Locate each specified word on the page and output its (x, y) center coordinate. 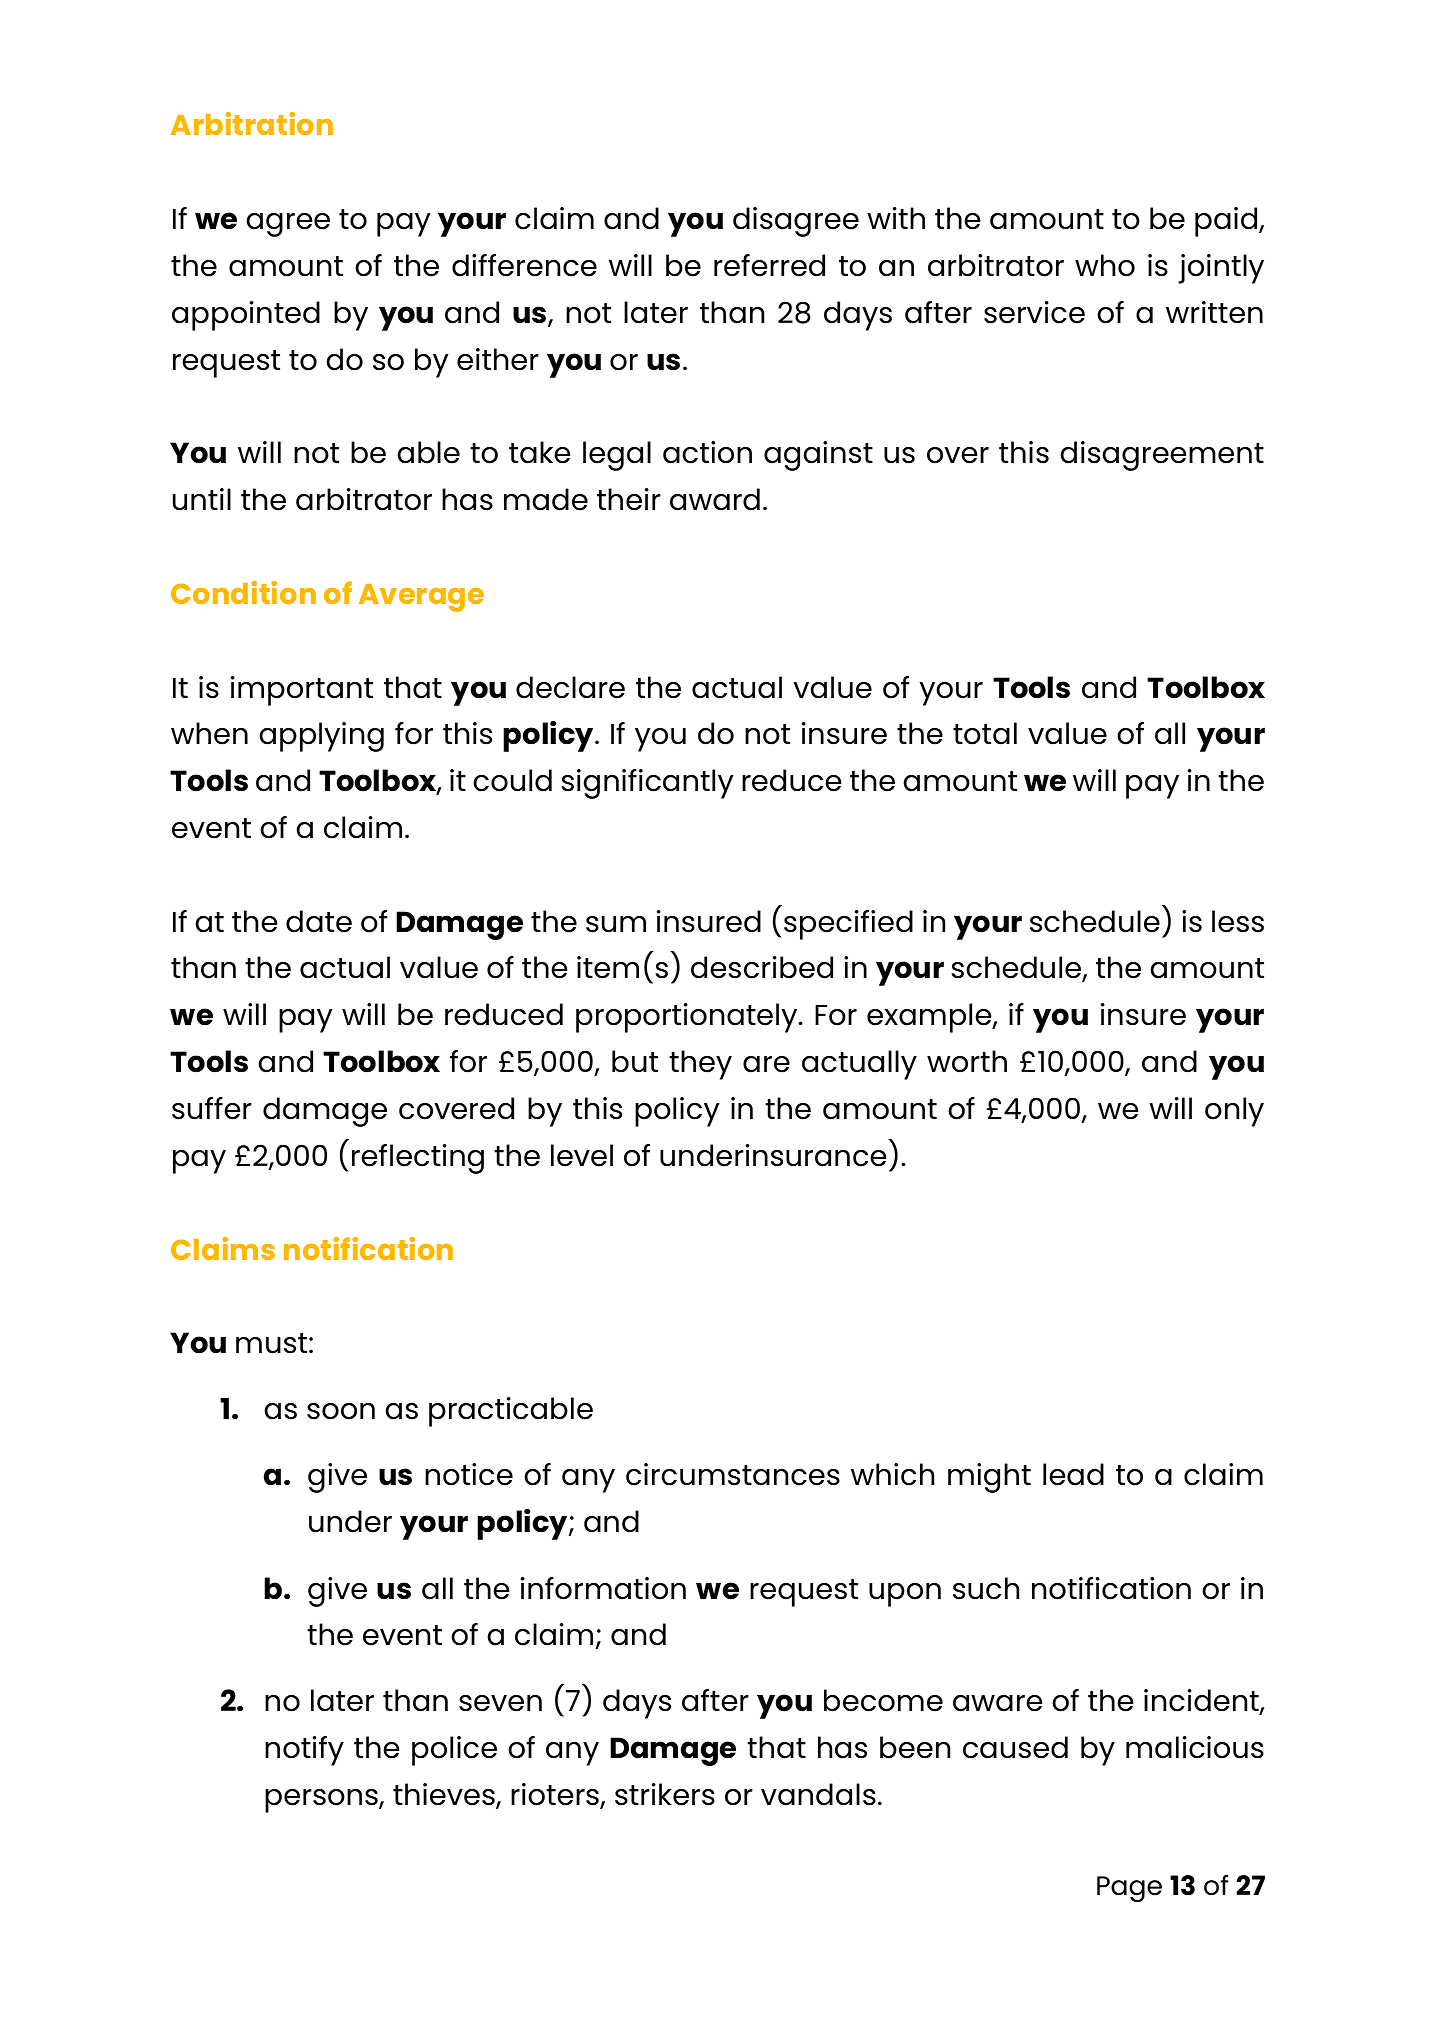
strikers (665, 1794)
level (582, 1155)
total (985, 733)
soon (341, 1411)
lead (1073, 1474)
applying (321, 737)
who (1105, 265)
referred (769, 265)
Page (1129, 1889)
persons (322, 1801)
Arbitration (252, 123)
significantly (647, 784)
